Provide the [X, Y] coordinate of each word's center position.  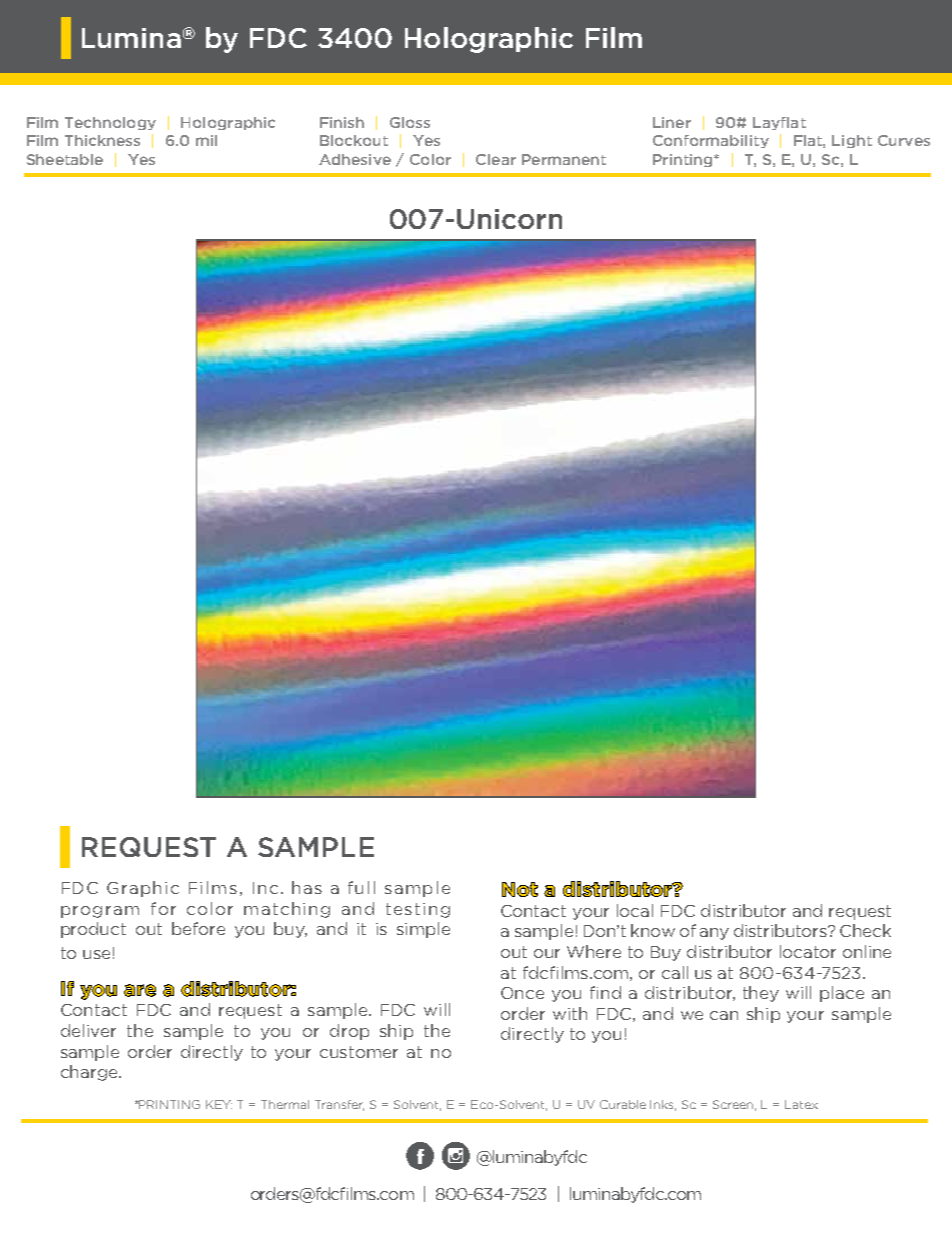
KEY [219, 1104]
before [198, 928]
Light [852, 141]
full [361, 887]
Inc [265, 888]
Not [520, 889]
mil [206, 140]
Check [865, 930]
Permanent [564, 159]
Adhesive [355, 159]
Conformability [711, 141]
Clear [496, 159]
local [635, 910]
